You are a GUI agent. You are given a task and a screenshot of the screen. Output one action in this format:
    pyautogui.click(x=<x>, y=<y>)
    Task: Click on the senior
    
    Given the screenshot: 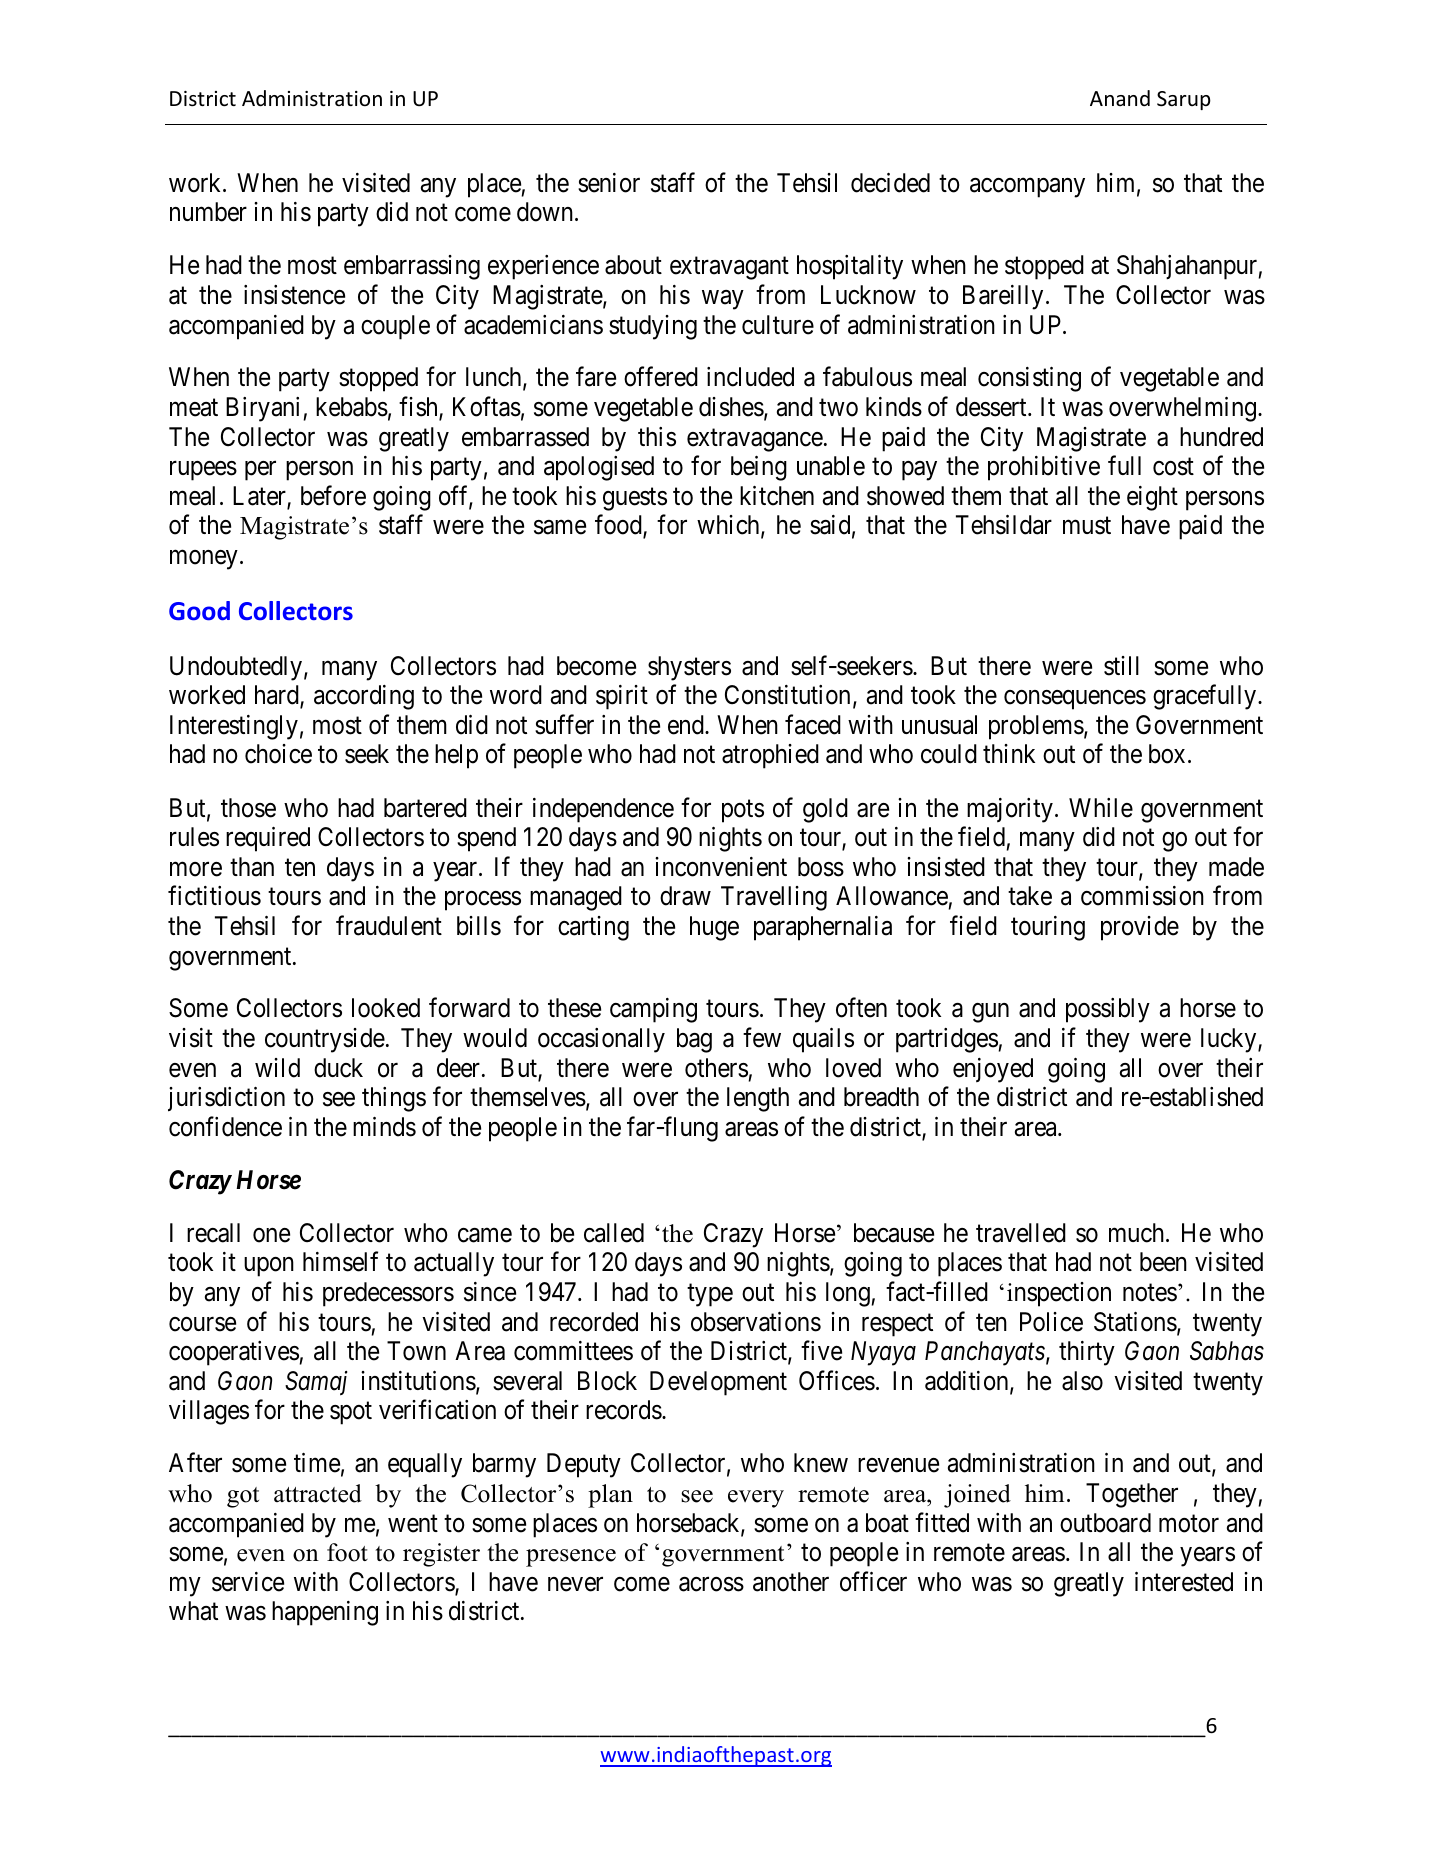 What is the action you would take?
    pyautogui.click(x=609, y=183)
